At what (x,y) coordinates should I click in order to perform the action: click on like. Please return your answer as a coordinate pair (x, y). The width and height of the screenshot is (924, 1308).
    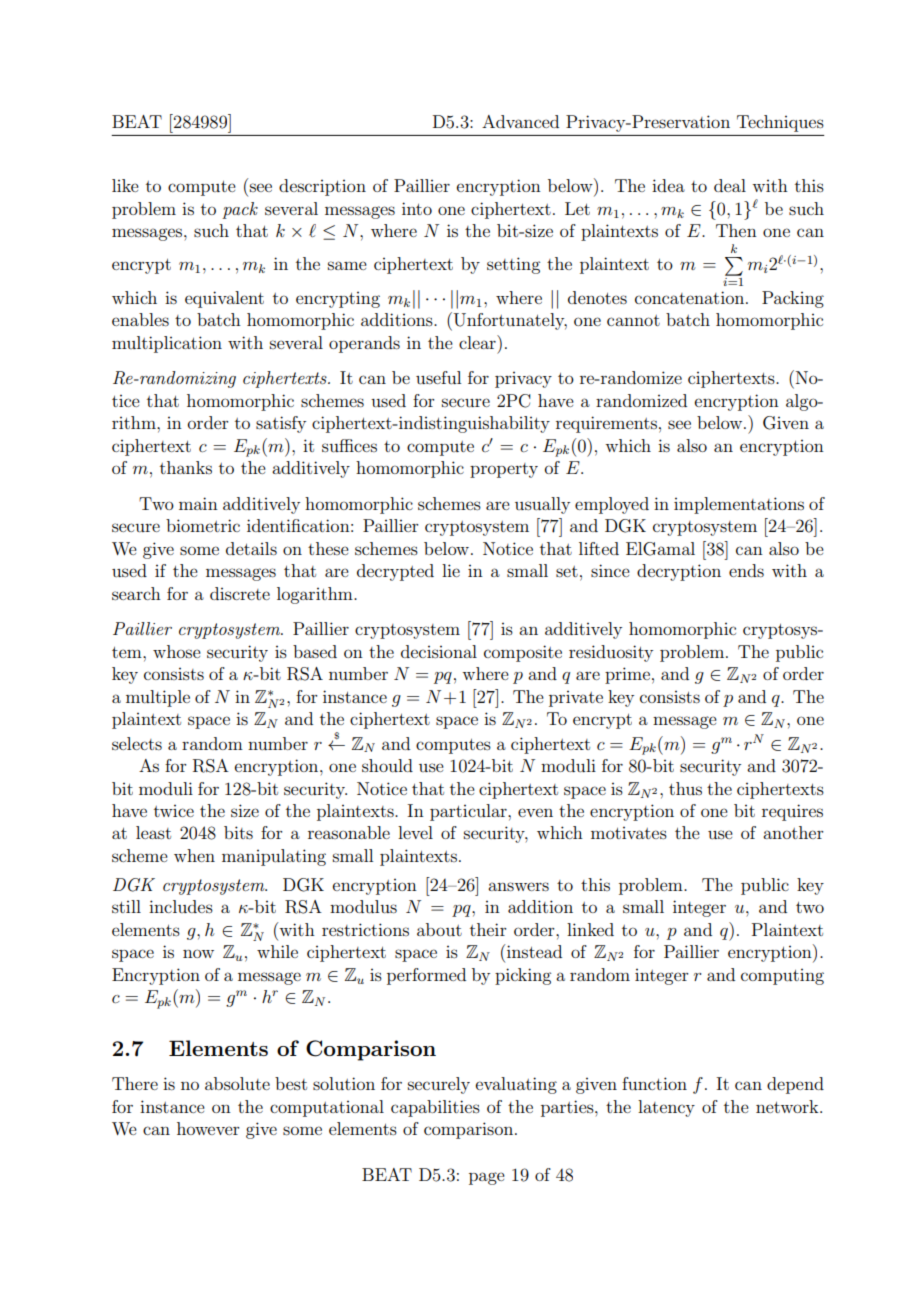
    Looking at the image, I should click on (125, 185).
